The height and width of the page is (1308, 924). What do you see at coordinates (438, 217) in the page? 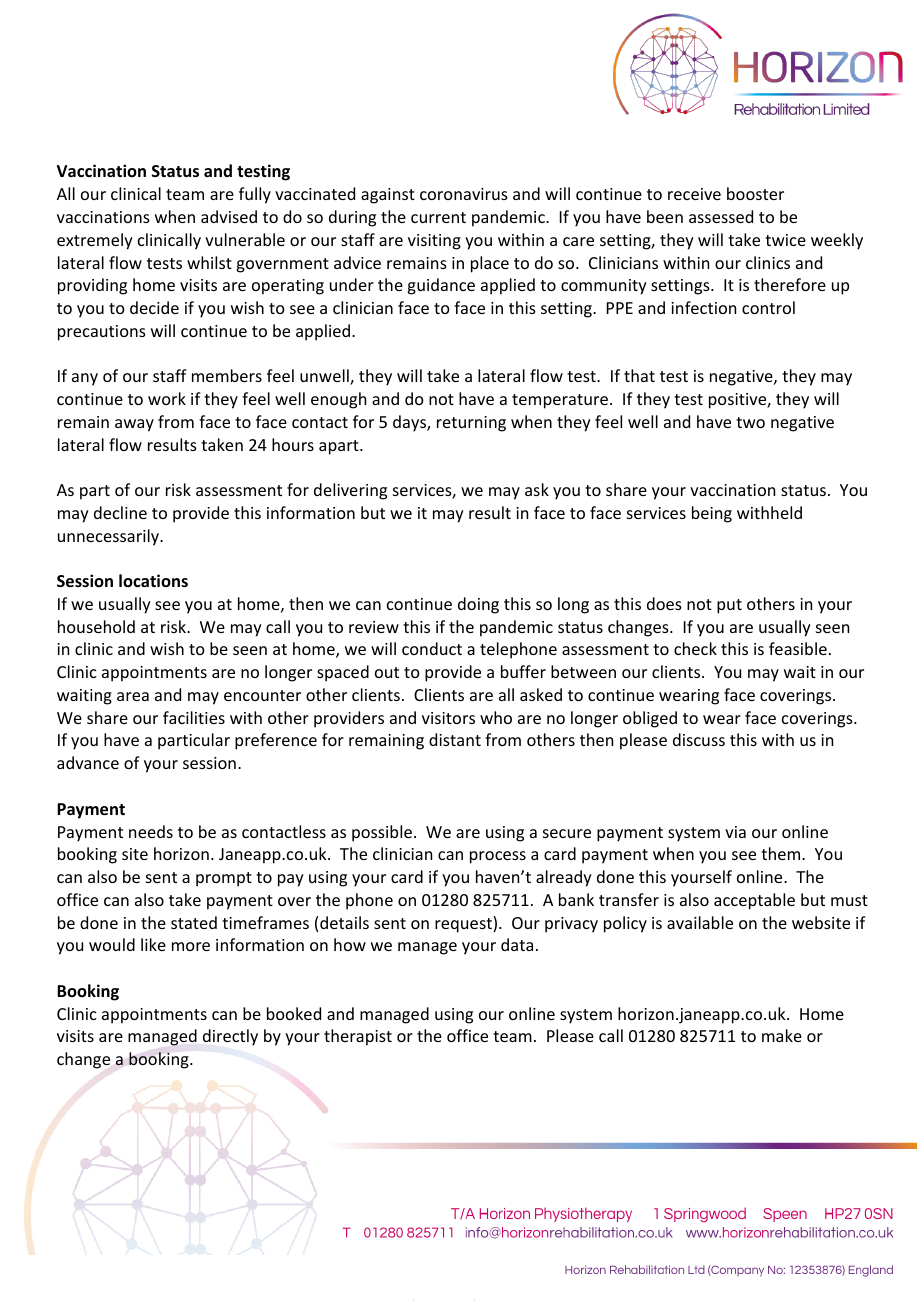
I see `current` at bounding box center [438, 217].
